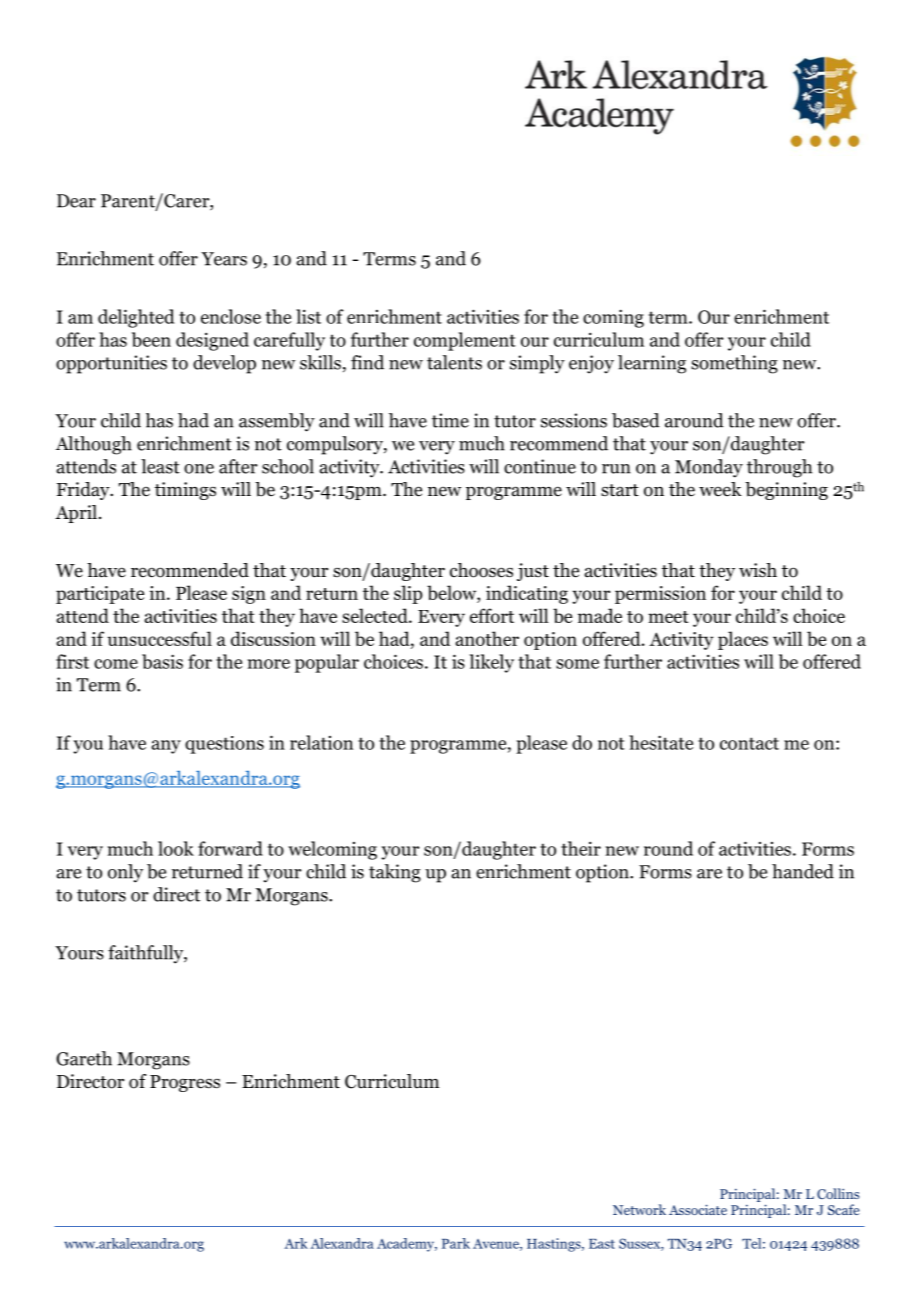 Image resolution: width=924 pixels, height=1308 pixels. What do you see at coordinates (803, 871) in the screenshot?
I see `handed` at bounding box center [803, 871].
